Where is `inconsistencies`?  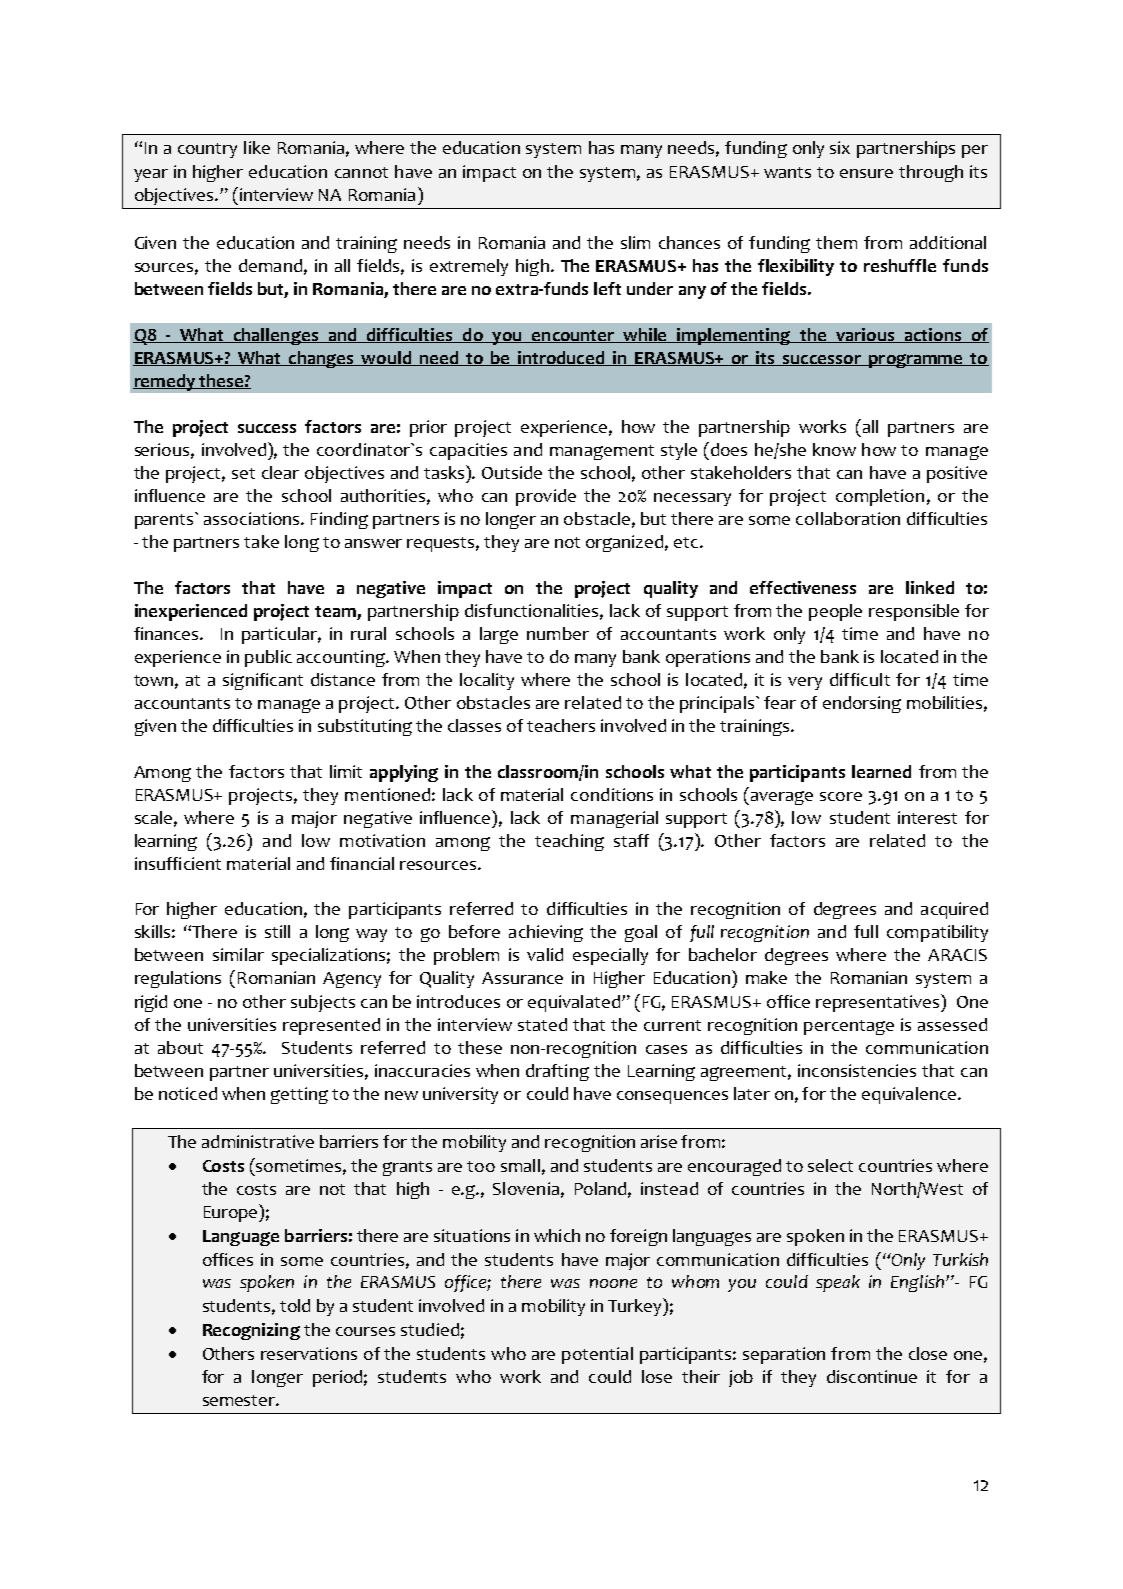
inconsistencies is located at coordinates (857, 1070).
